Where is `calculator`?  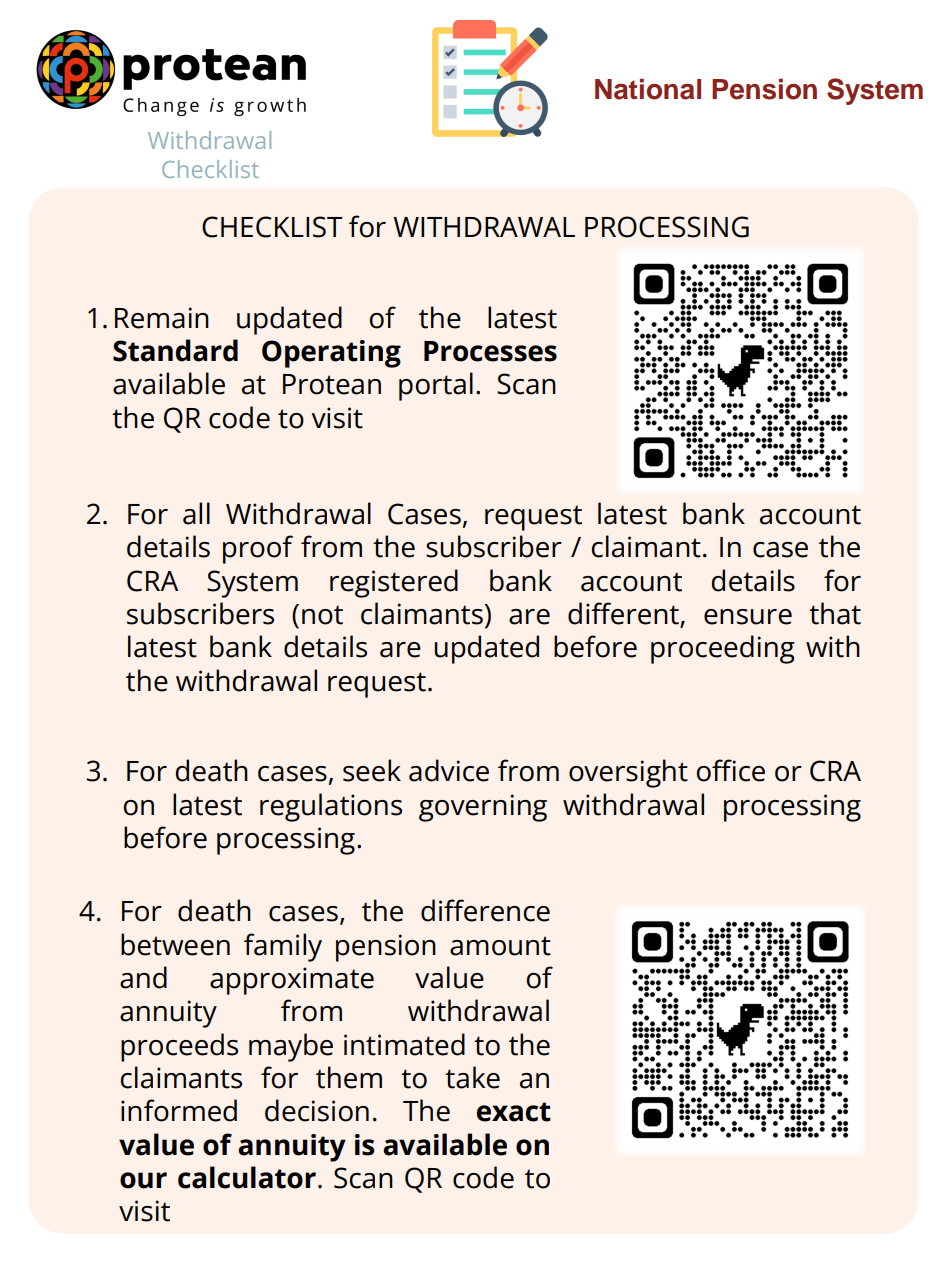
calculator is located at coordinates (247, 1177).
